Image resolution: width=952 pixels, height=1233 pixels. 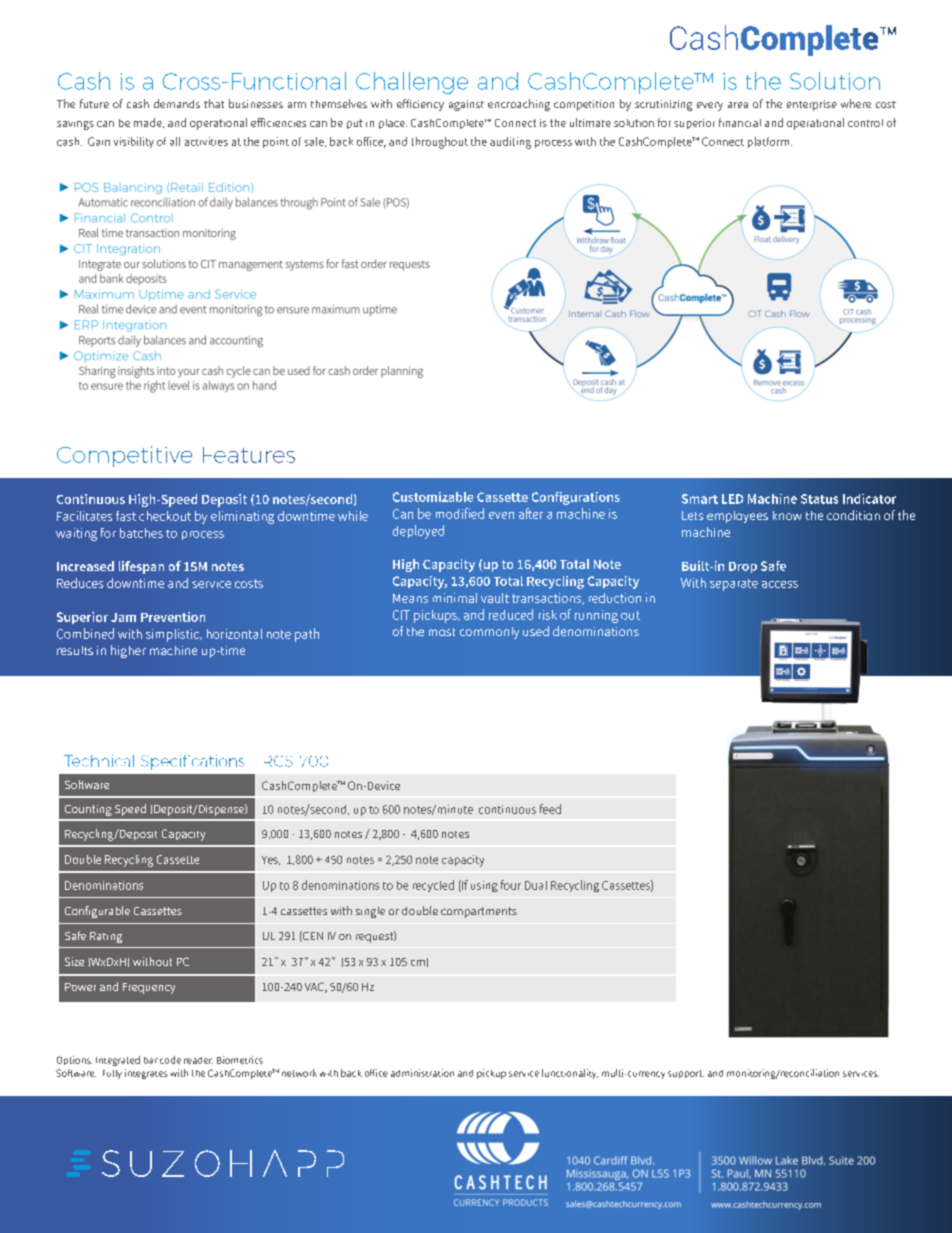 I want to click on minimal, so click(x=455, y=598).
